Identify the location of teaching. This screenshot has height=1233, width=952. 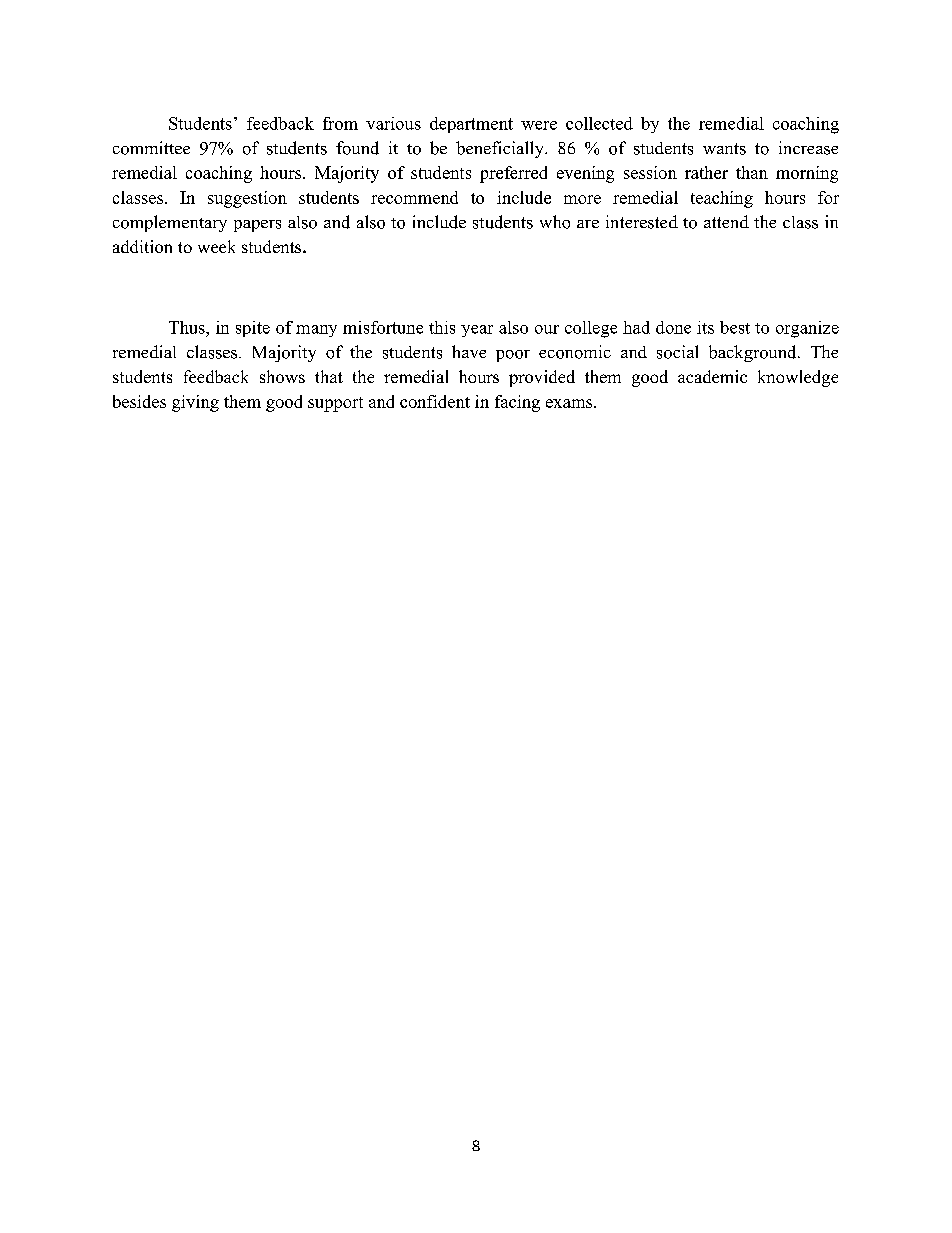
(722, 199).
